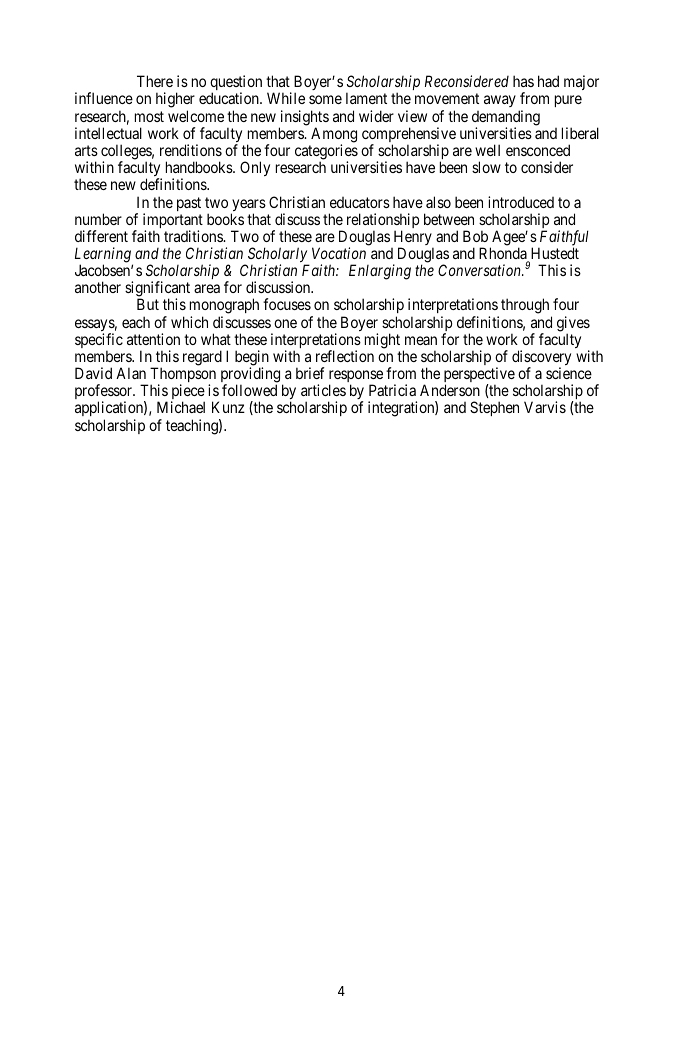  What do you see at coordinates (360, 202) in the page?
I see `educators` at bounding box center [360, 202].
